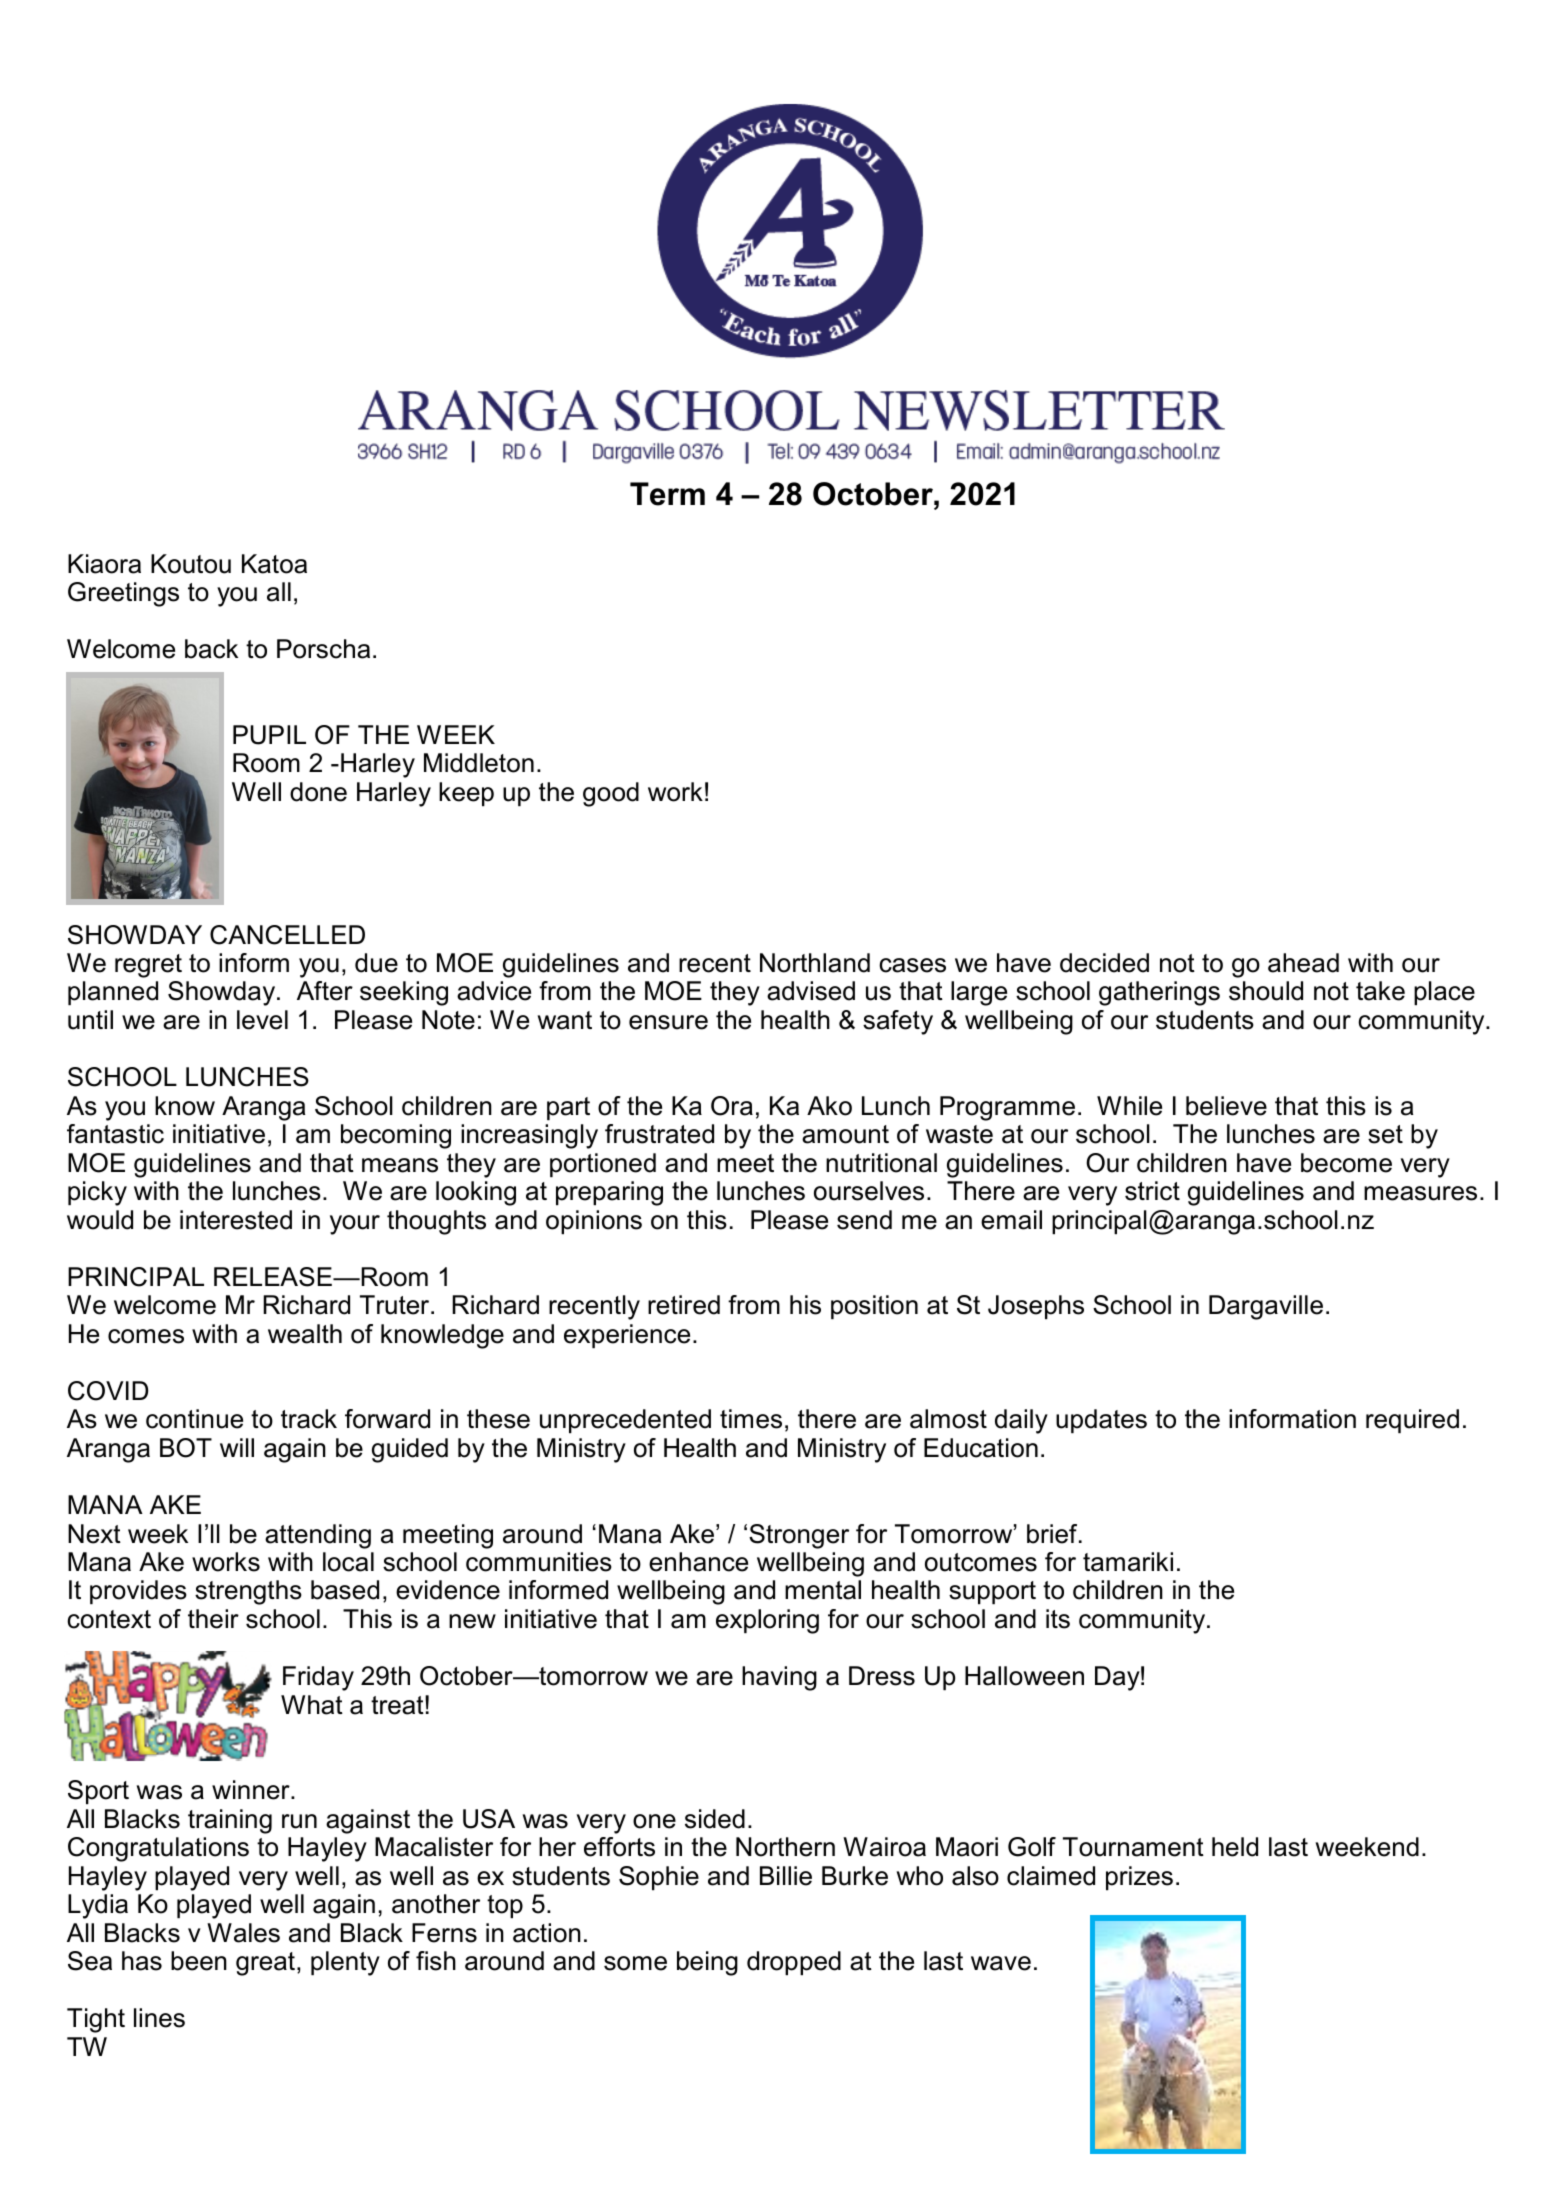 This screenshot has width=1560, height=2206. What do you see at coordinates (1303, 963) in the screenshot?
I see `ahead` at bounding box center [1303, 963].
